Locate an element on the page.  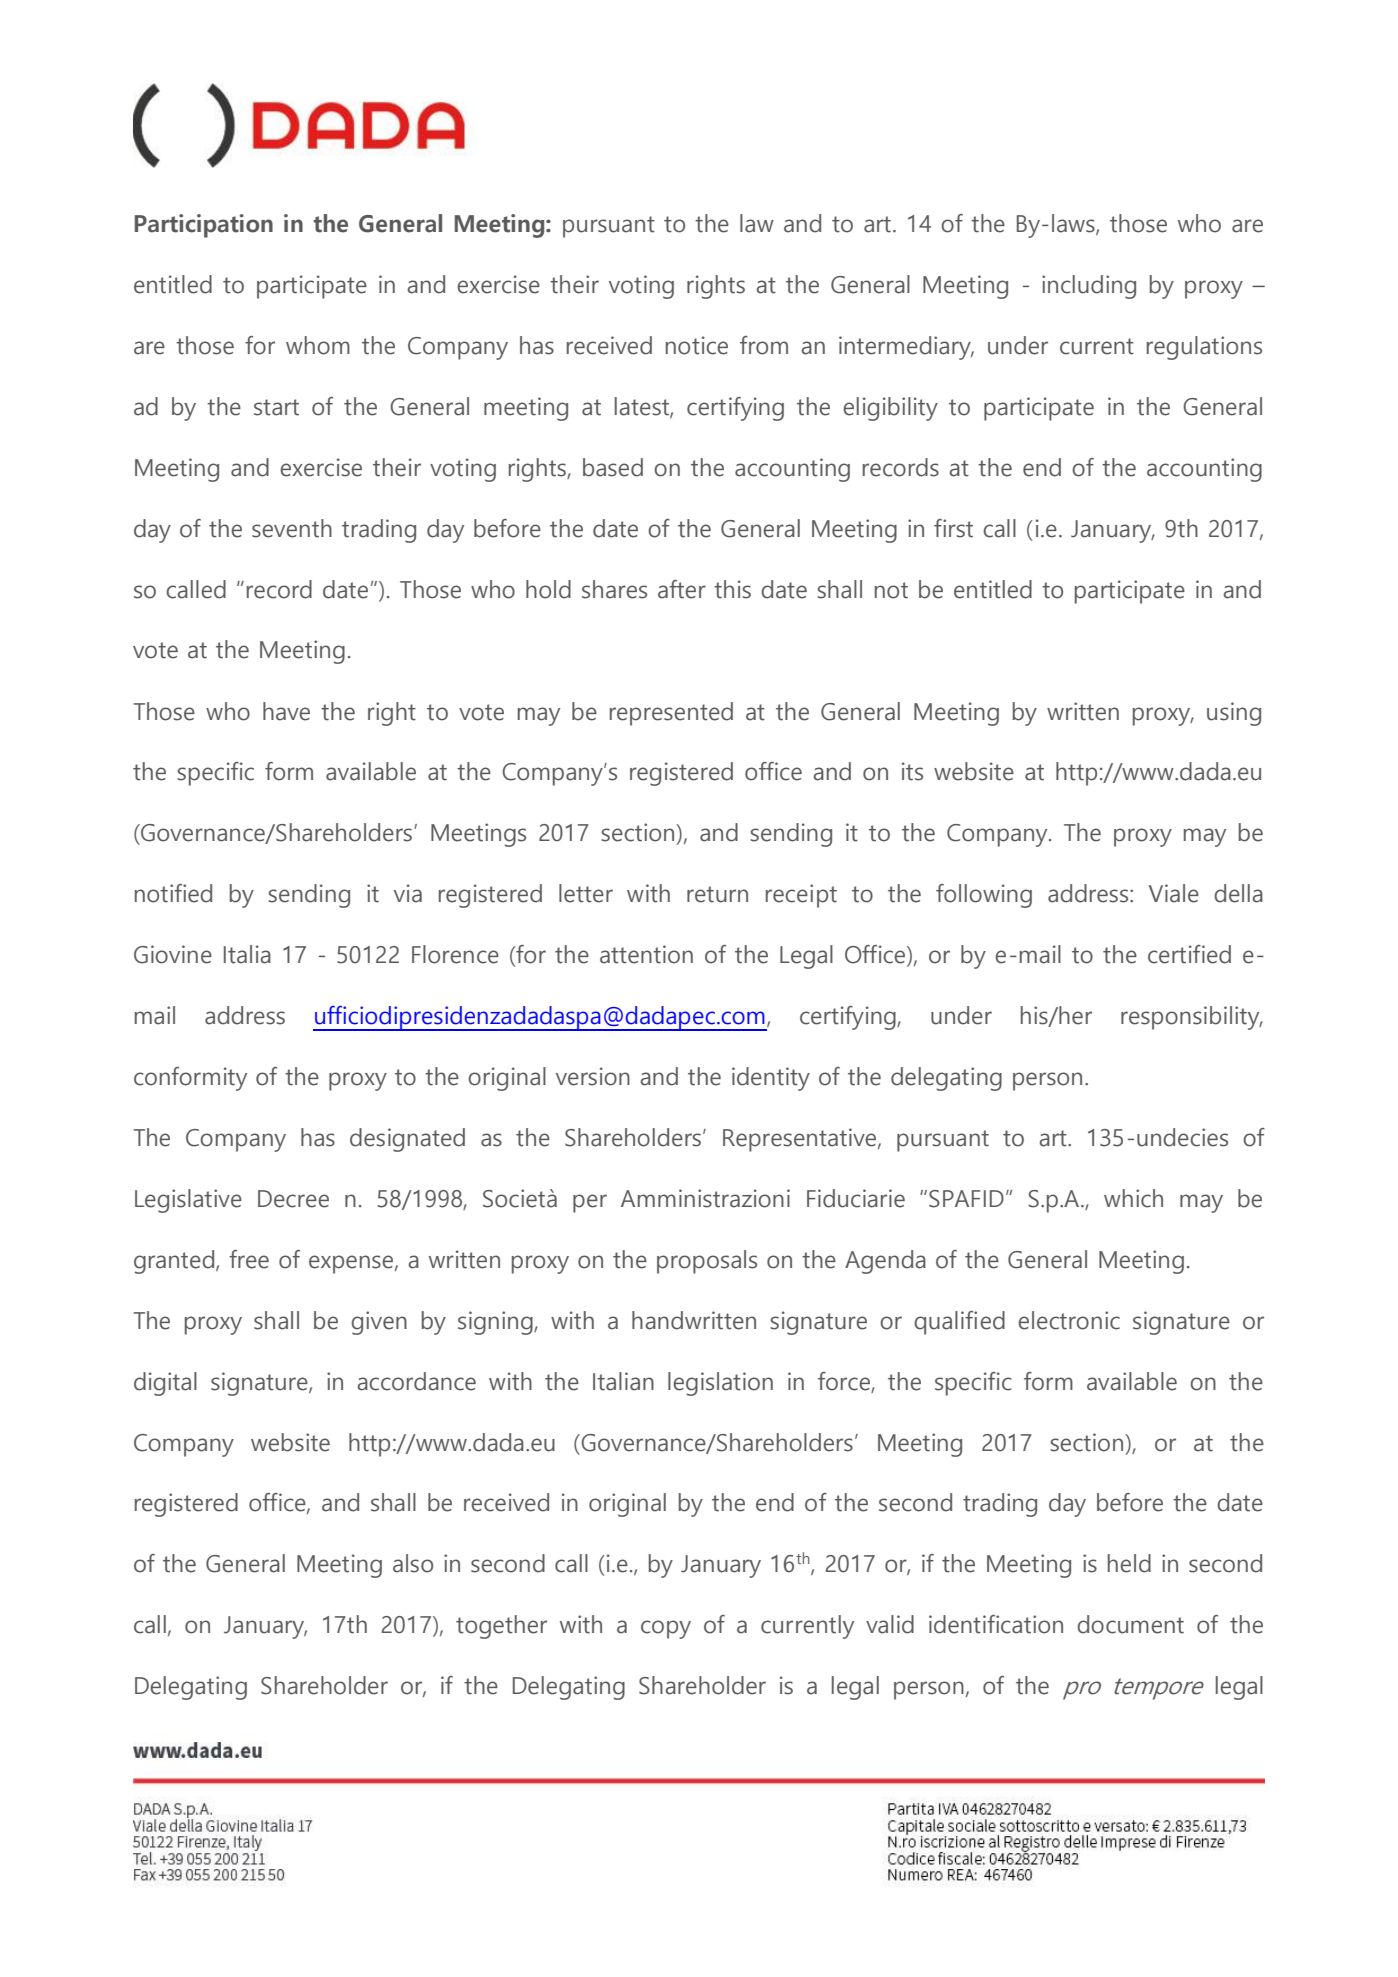
including is located at coordinates (1089, 287).
